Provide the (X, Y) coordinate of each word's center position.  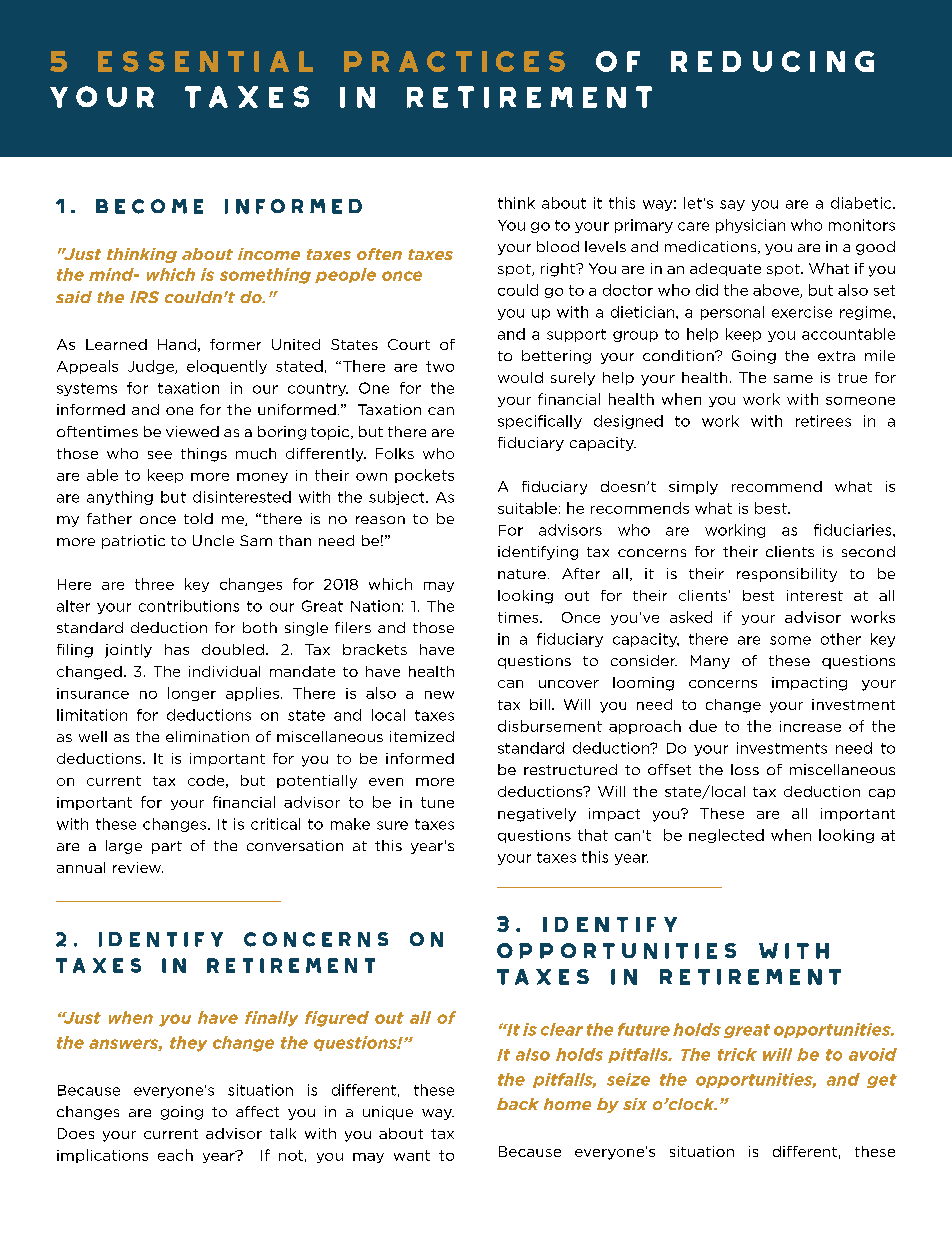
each (175, 1155)
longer (192, 694)
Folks (395, 453)
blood (558, 246)
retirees (823, 421)
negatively (537, 815)
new (439, 695)
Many (710, 662)
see (160, 455)
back (518, 1104)
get (882, 1081)
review (138, 867)
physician (750, 226)
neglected (726, 836)
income (269, 254)
